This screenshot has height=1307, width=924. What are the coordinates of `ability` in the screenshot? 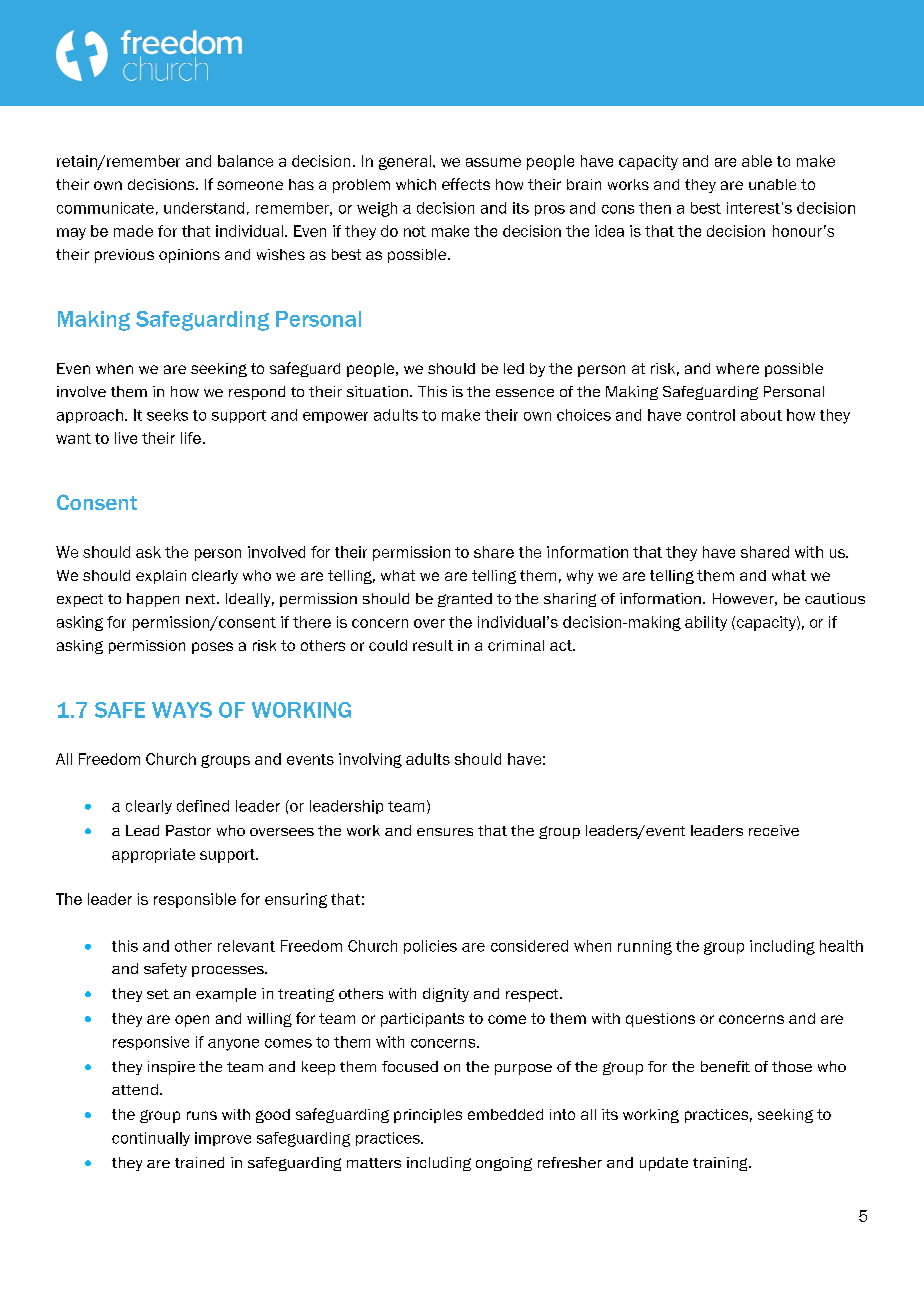 It's located at (706, 623).
